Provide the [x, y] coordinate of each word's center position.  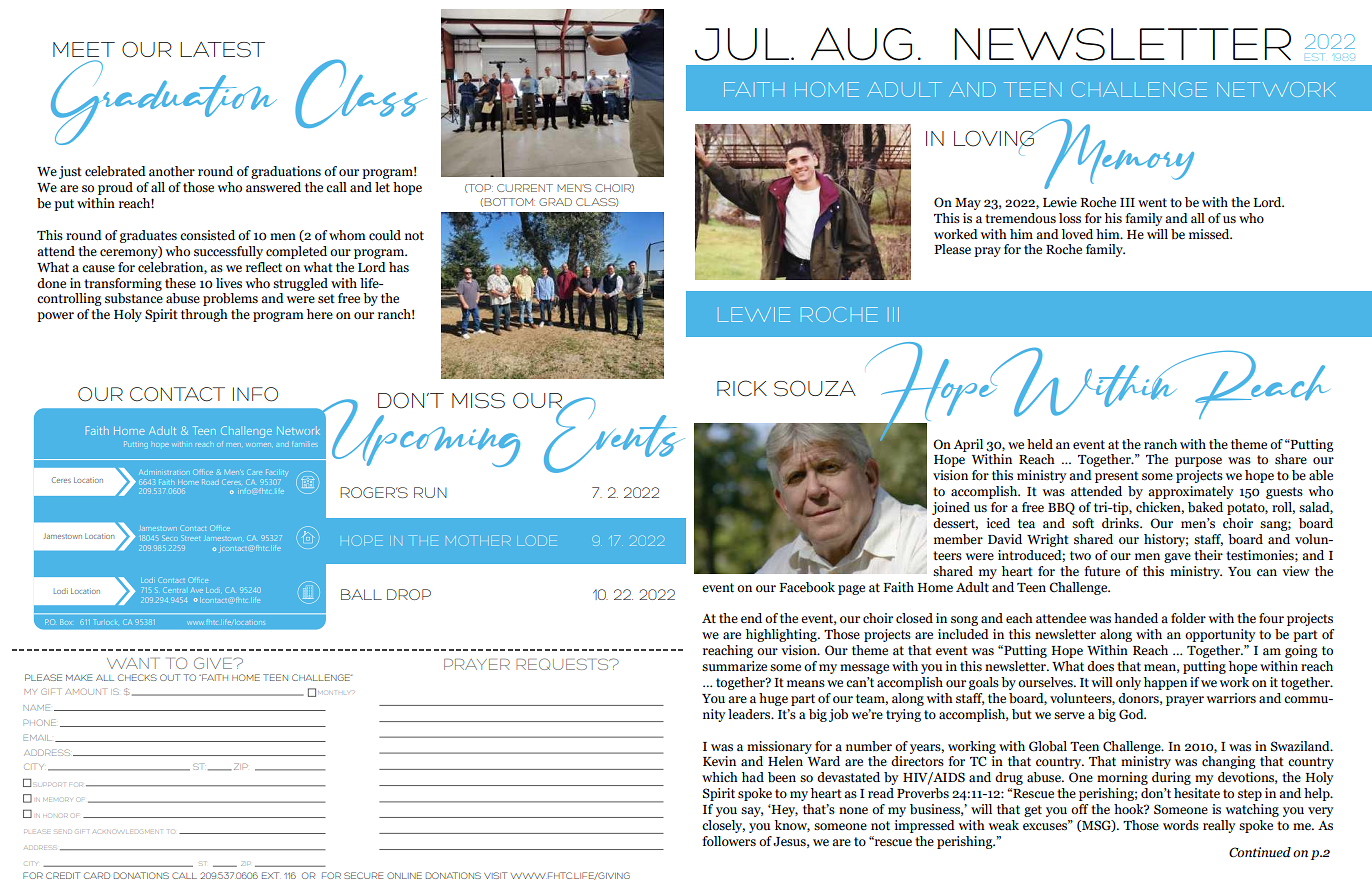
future [1102, 571]
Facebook [807, 587]
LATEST [222, 50]
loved [1077, 234]
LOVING [995, 139]
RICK [742, 388]
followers [729, 841]
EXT [270, 875]
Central [174, 590]
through [204, 315]
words [1181, 825]
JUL [743, 44]
